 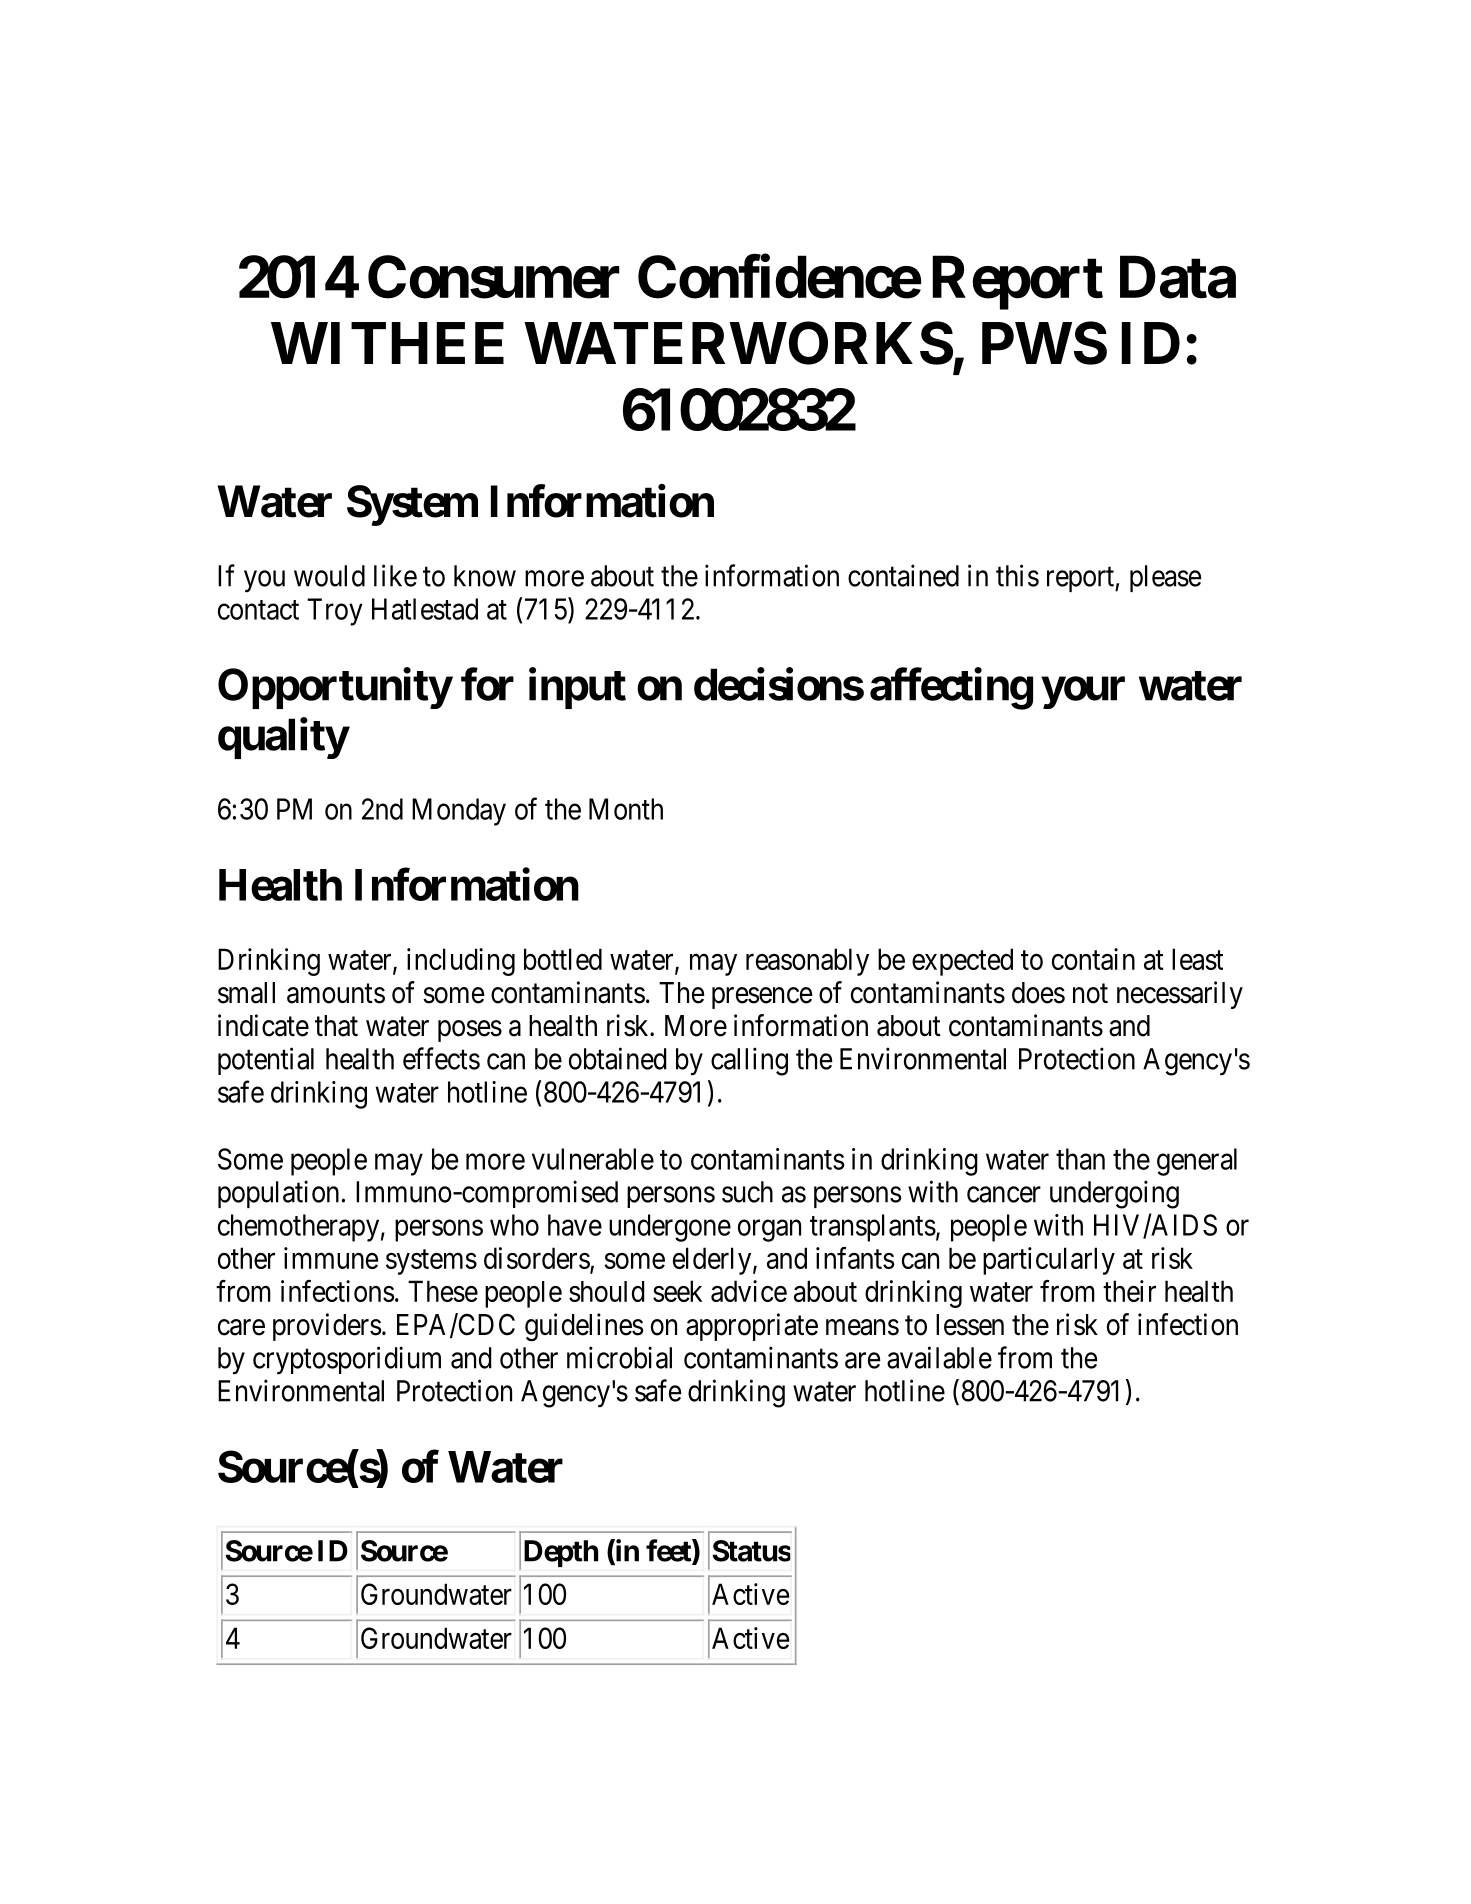 What do you see at coordinates (807, 962) in the screenshot?
I see `reasonably` at bounding box center [807, 962].
